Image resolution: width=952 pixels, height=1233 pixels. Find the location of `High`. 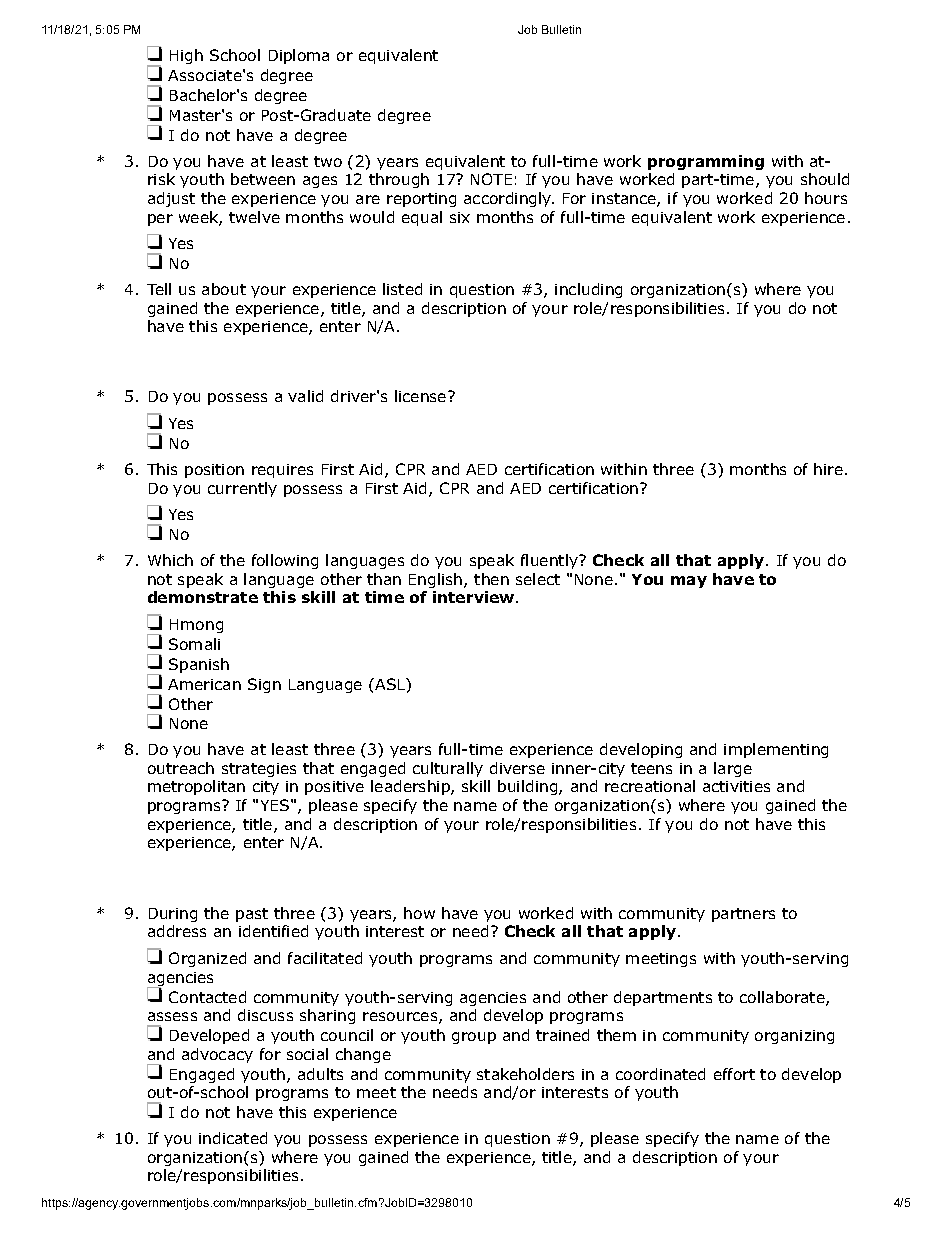

High is located at coordinates (186, 56).
